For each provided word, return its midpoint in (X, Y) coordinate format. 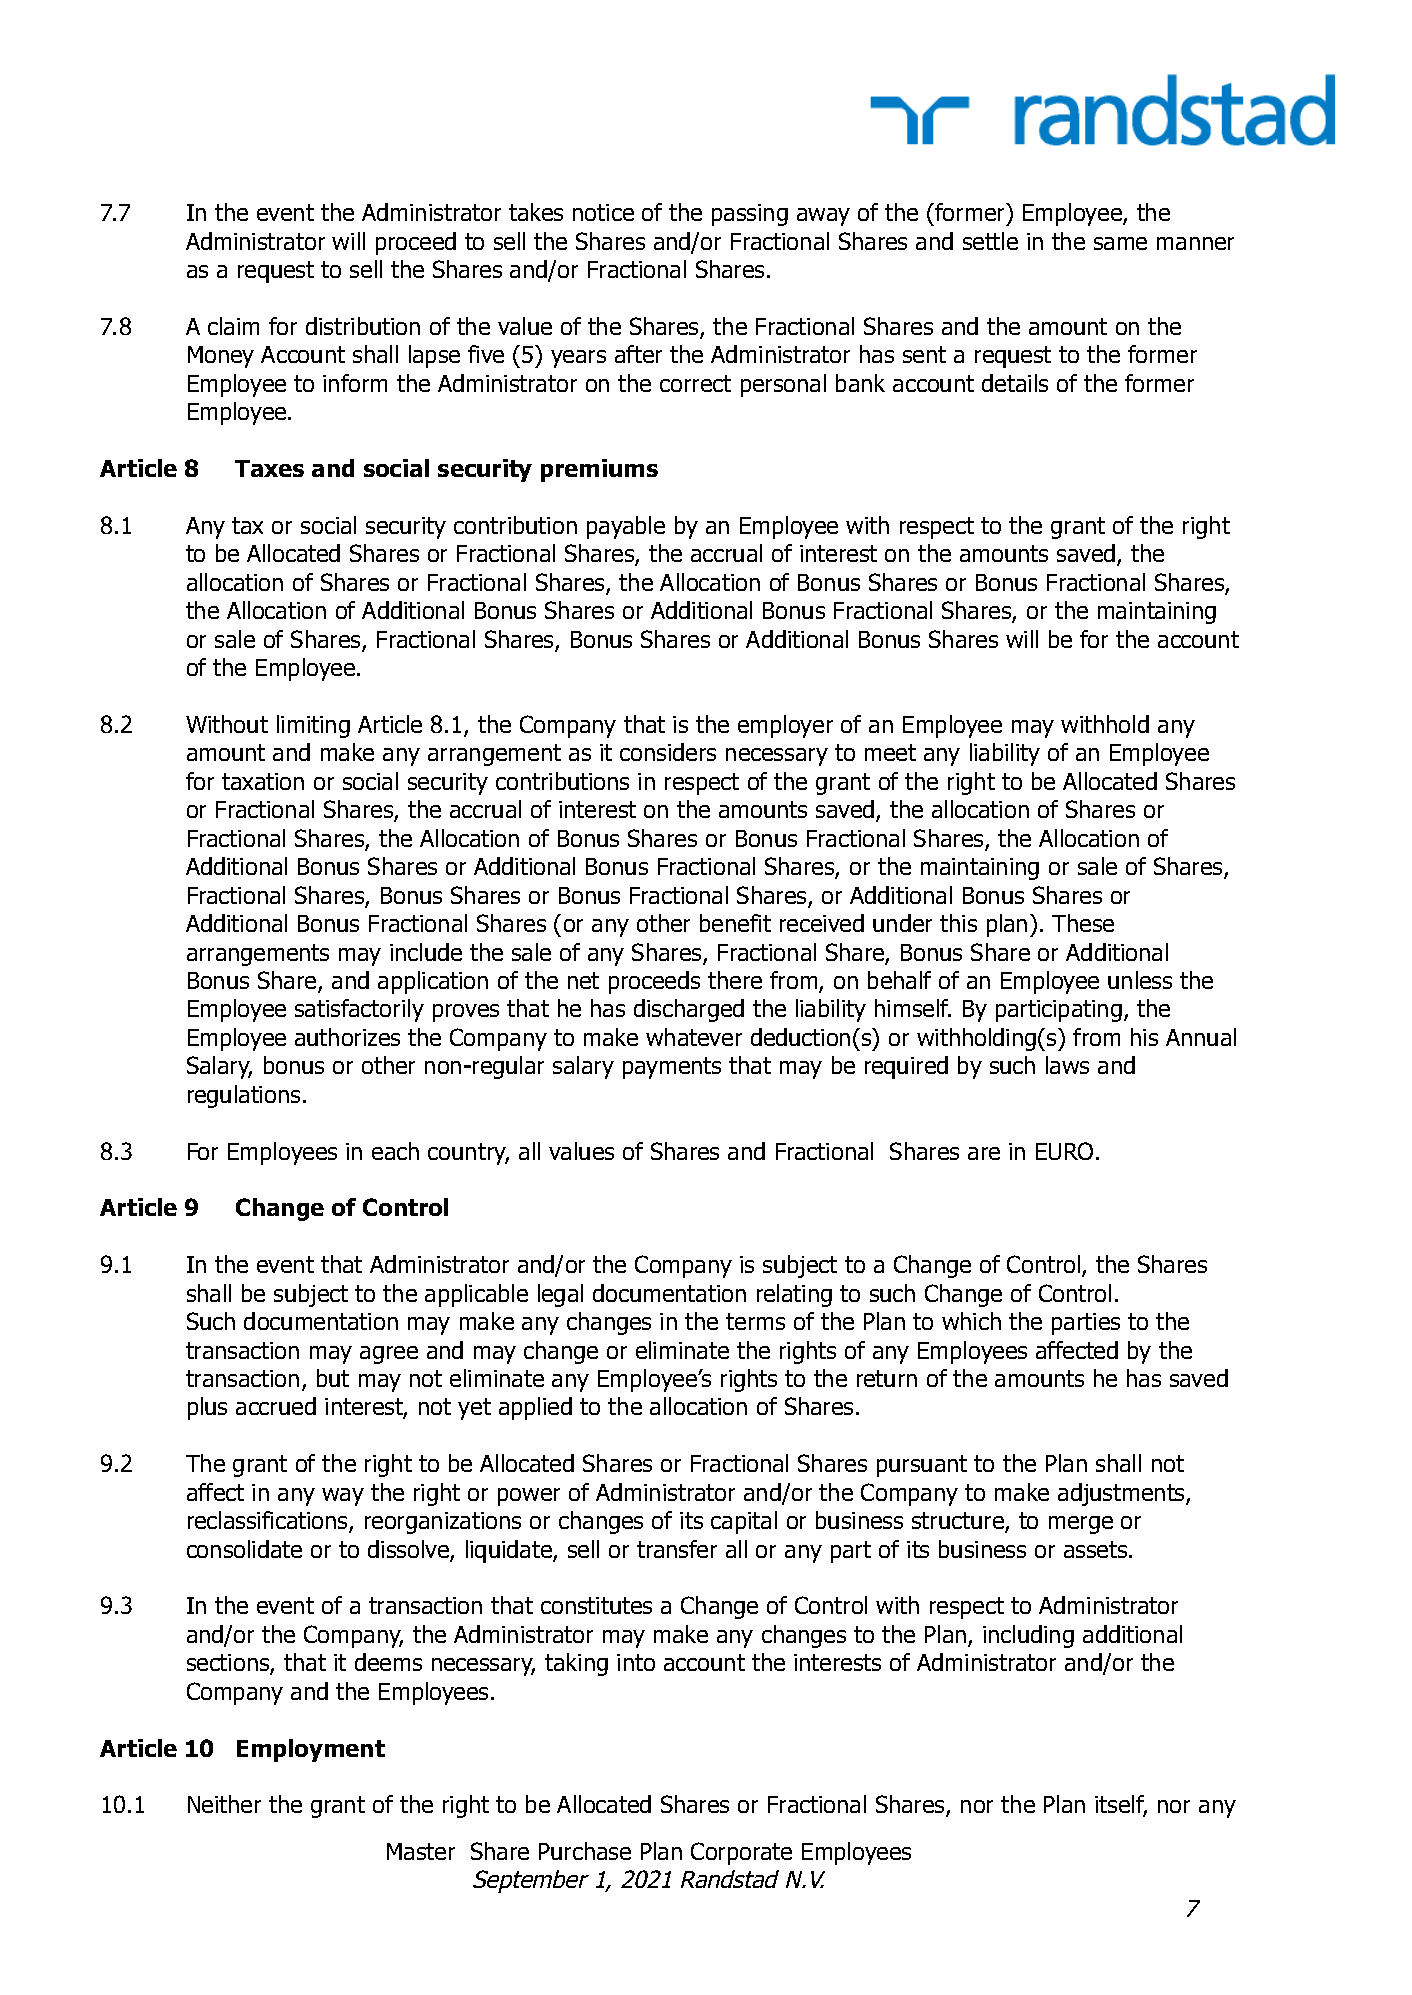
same (1120, 243)
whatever (694, 1037)
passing (750, 215)
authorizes (347, 1037)
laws (1067, 1065)
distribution (363, 326)
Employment (311, 1750)
